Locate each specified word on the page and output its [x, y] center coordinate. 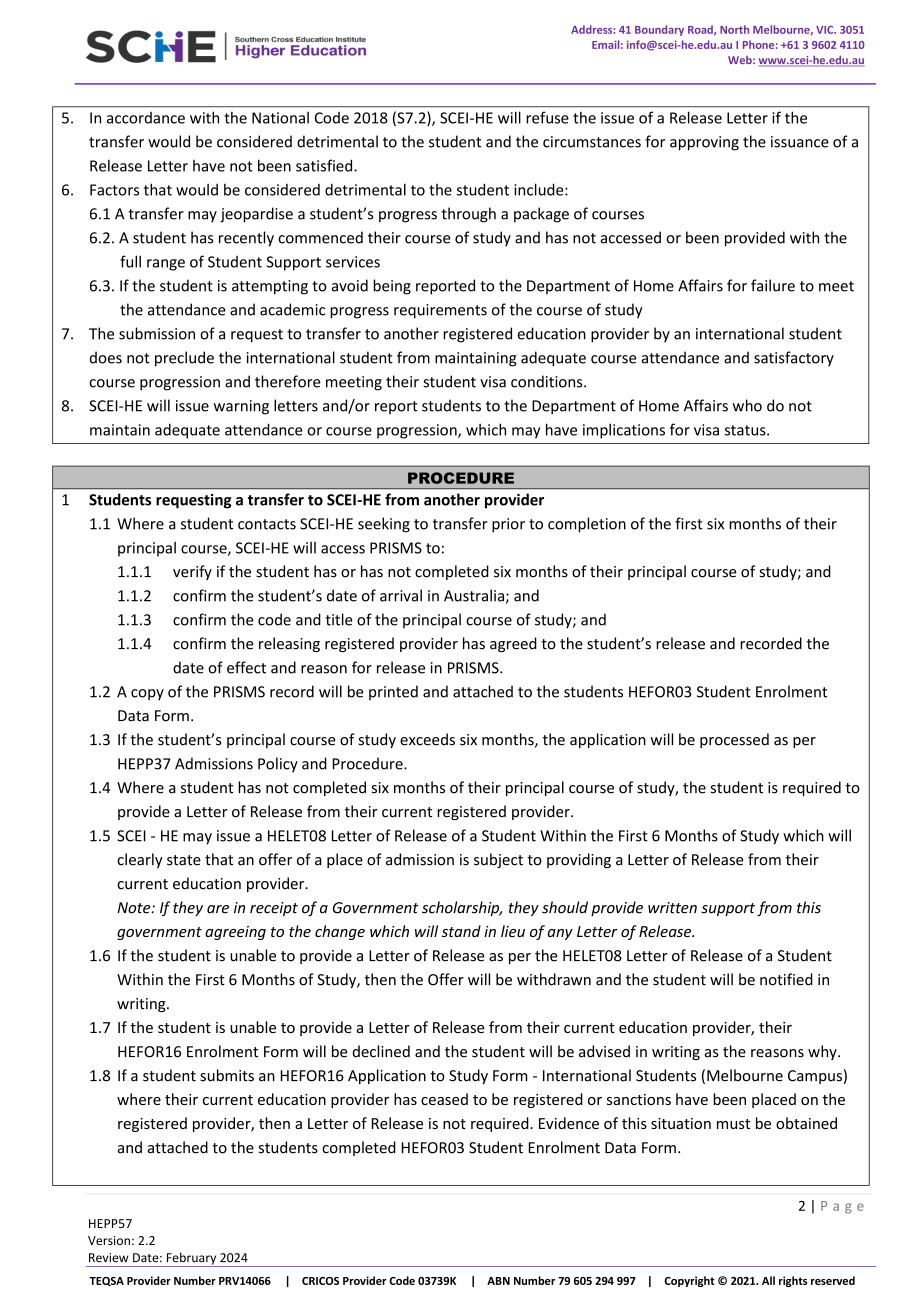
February [191, 1259]
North [734, 29]
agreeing [235, 933]
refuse [547, 117]
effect [246, 667]
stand [461, 931]
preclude [184, 359]
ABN [498, 1281]
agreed [513, 644]
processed [734, 740]
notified [786, 979]
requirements [440, 311]
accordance [146, 118]
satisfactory [794, 359]
